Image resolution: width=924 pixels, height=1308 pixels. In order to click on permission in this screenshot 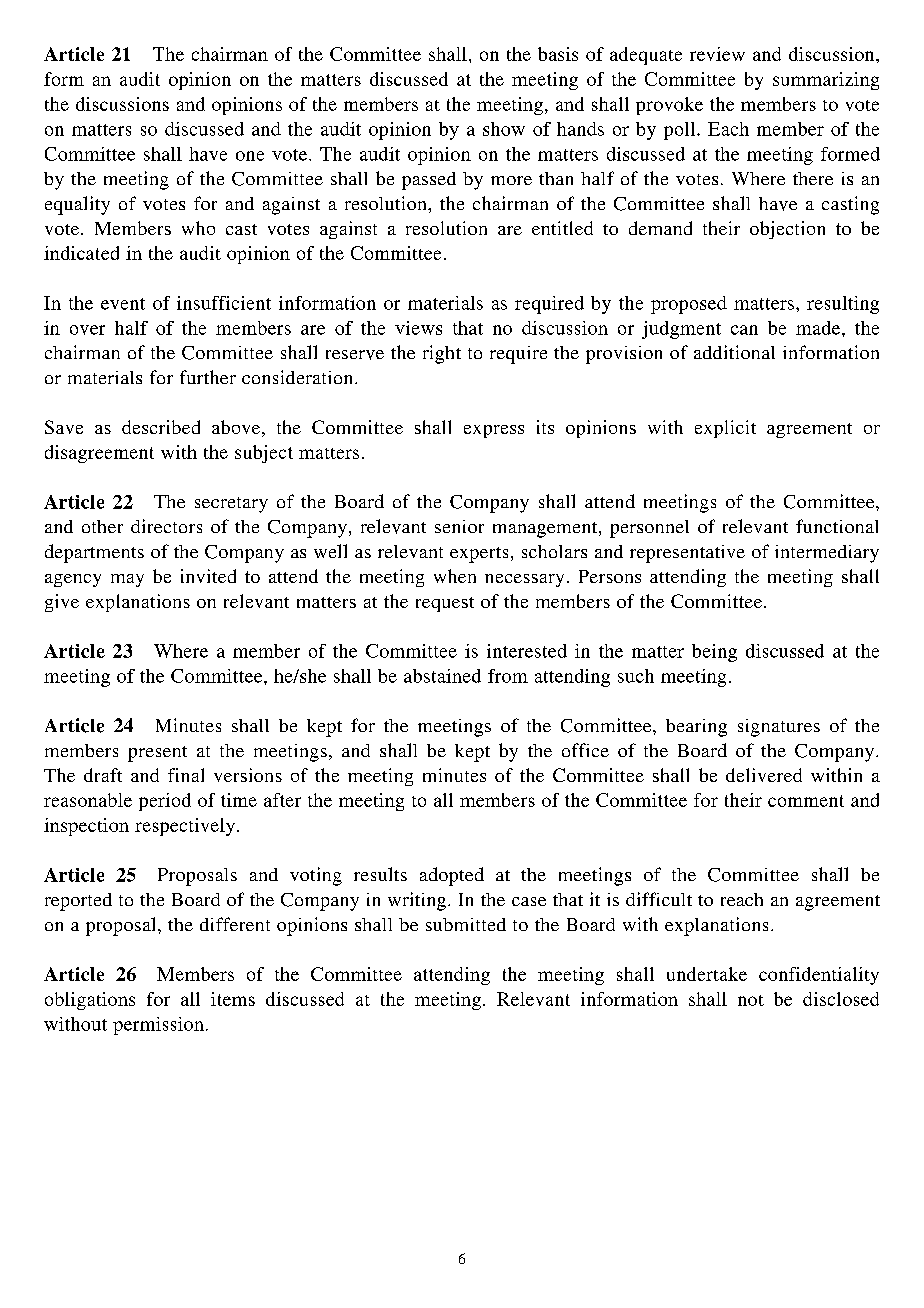, I will do `click(158, 1026)`.
